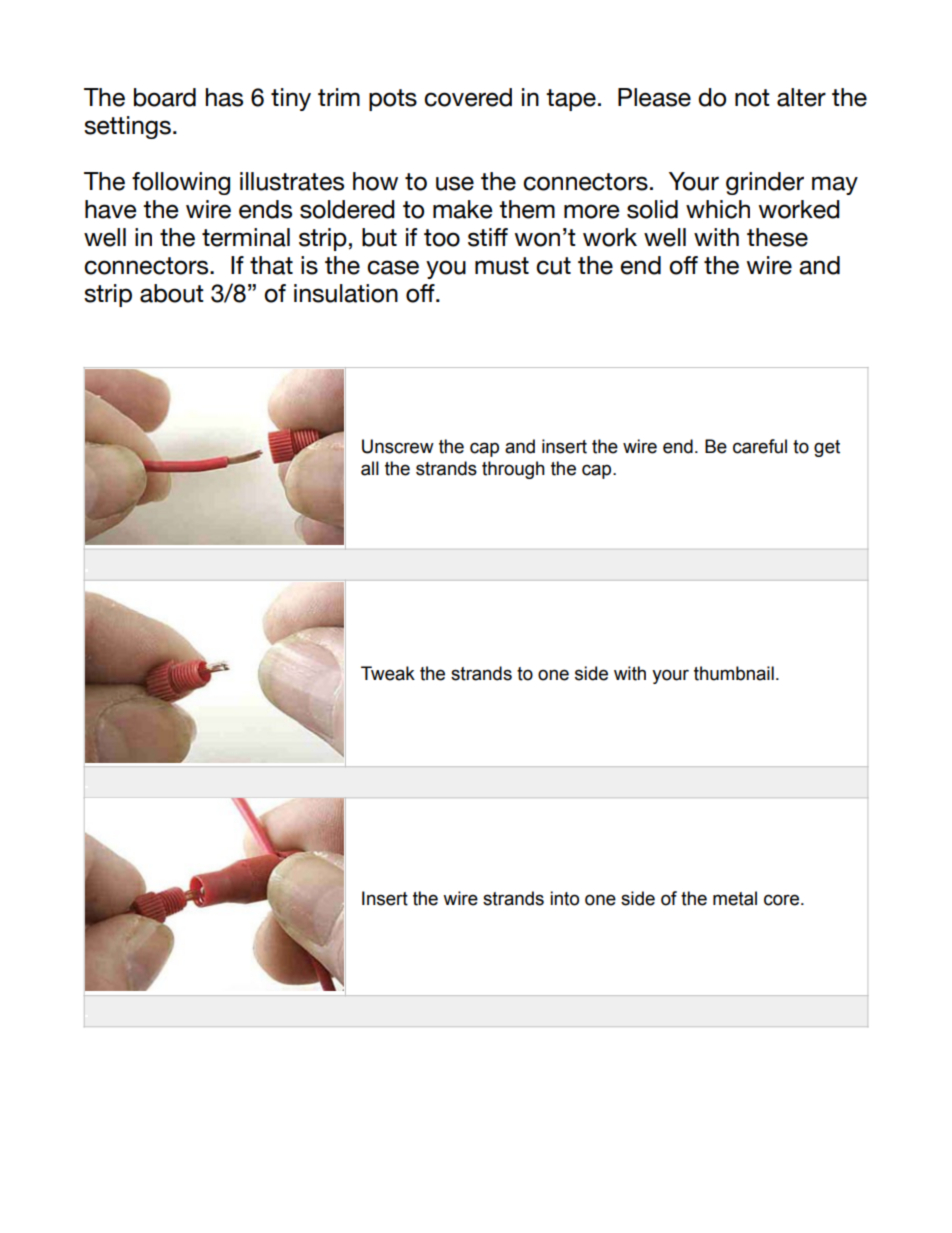 This page has width=952, height=1233. Describe the element at coordinates (172, 293) in the page. I see `about` at that location.
